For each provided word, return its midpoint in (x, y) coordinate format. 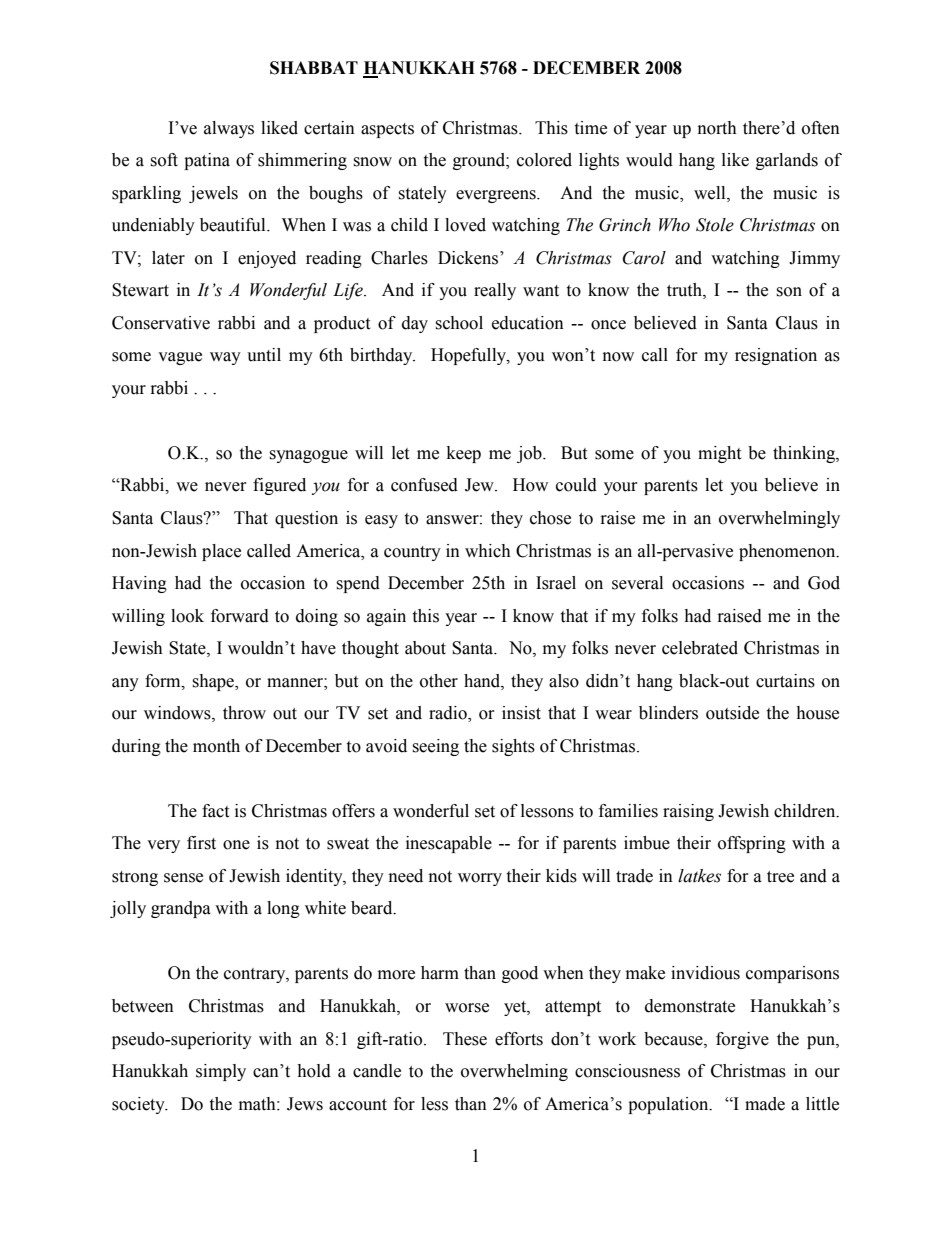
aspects (387, 130)
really (495, 291)
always (229, 129)
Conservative (161, 323)
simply (221, 1072)
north (717, 128)
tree (780, 877)
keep (464, 454)
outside (732, 713)
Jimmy (814, 259)
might (719, 454)
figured (279, 486)
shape (214, 682)
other (439, 681)
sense (183, 878)
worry (480, 879)
